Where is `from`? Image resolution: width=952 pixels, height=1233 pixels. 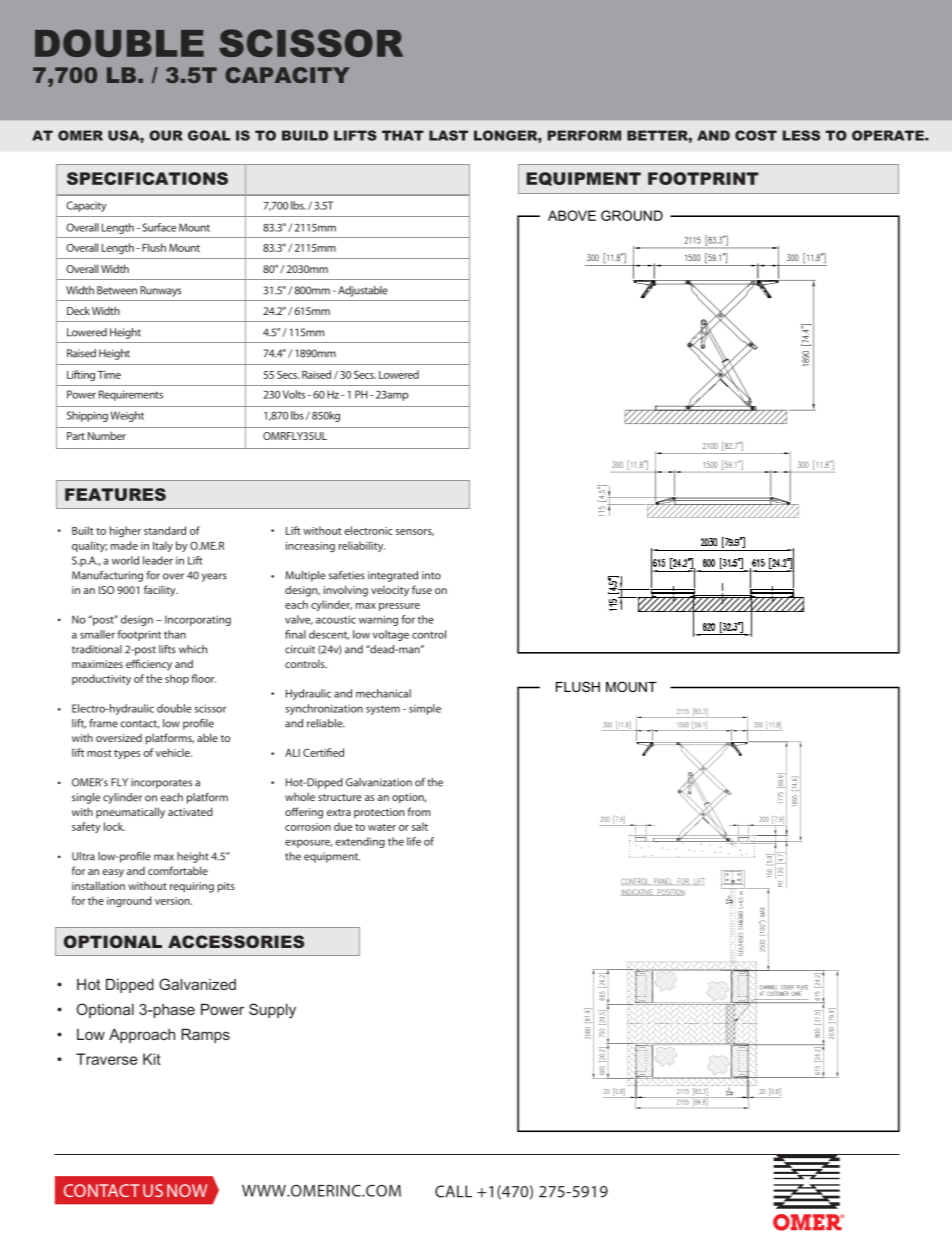 from is located at coordinates (418, 811).
